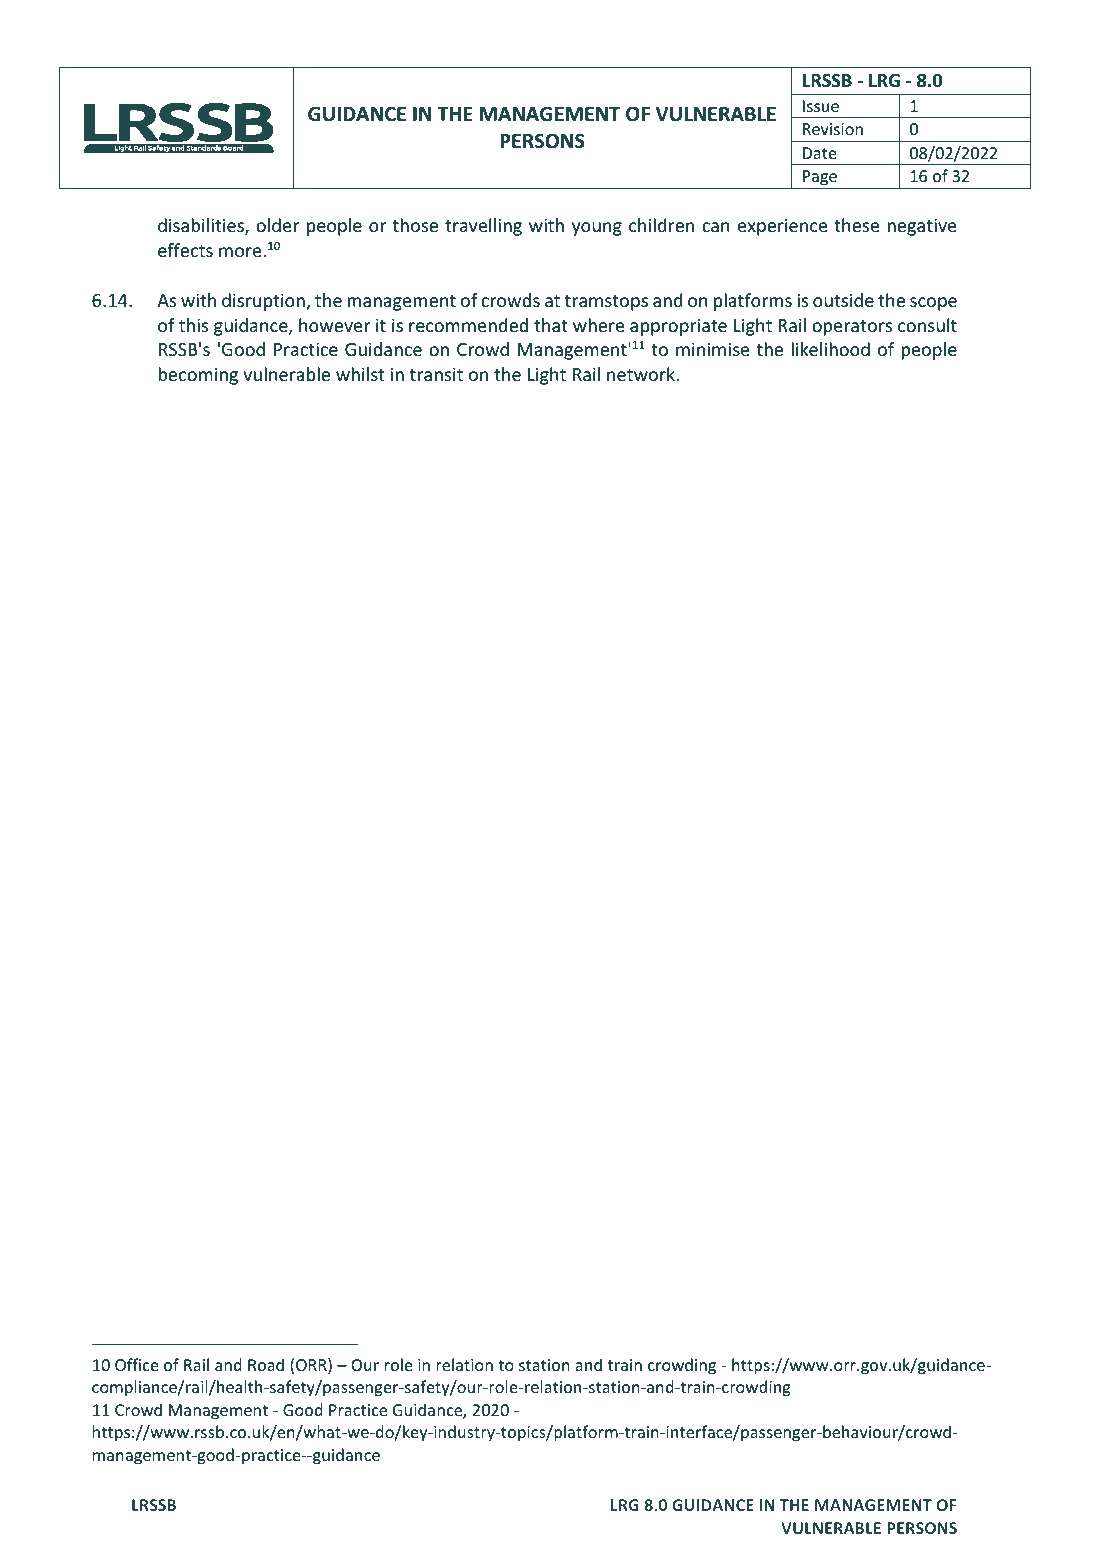 The width and height of the image is (1102, 1558). Describe the element at coordinates (436, 374) in the image. I see `transit` at that location.
